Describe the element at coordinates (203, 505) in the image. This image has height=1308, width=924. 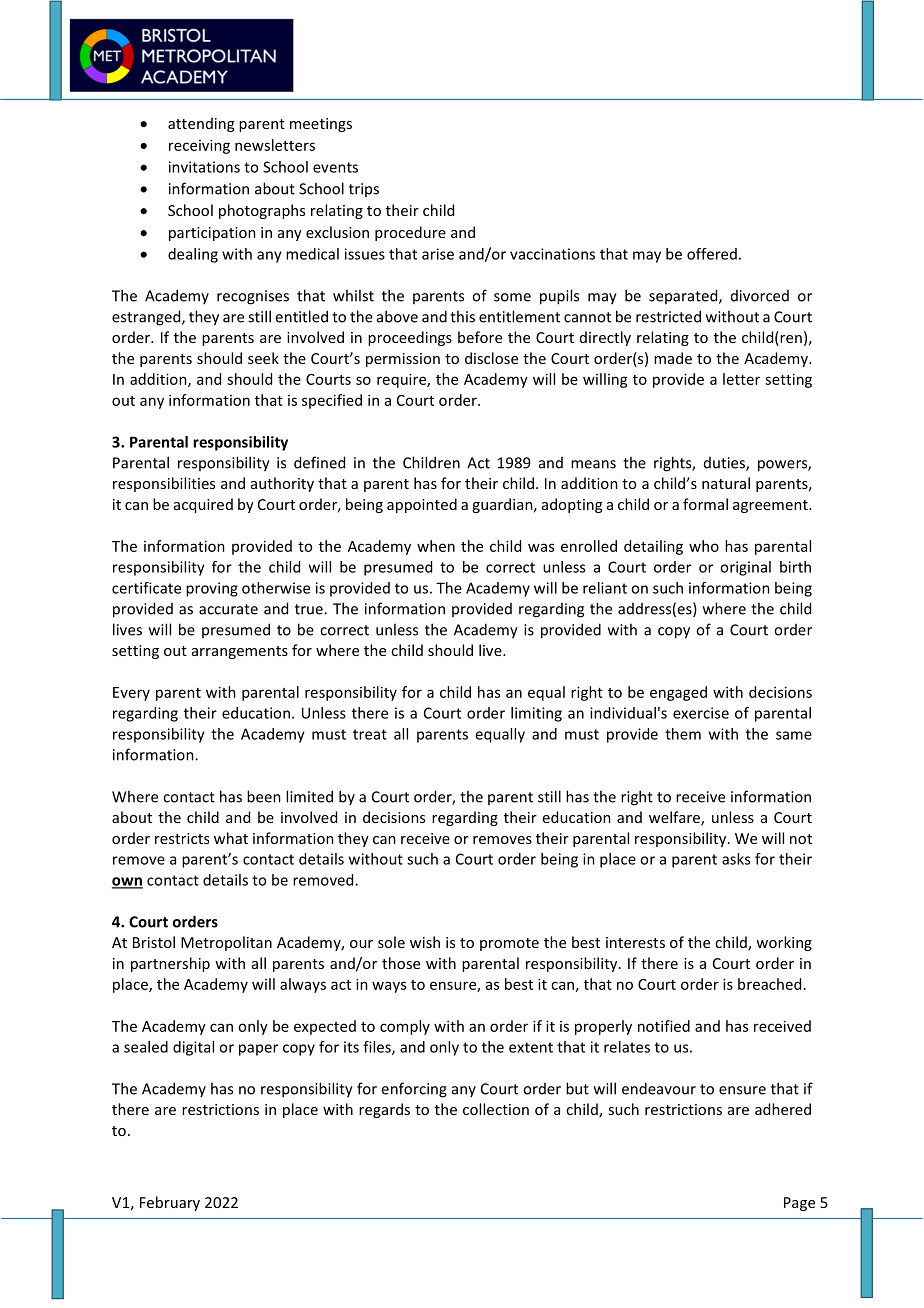
I see `acquired` at that location.
